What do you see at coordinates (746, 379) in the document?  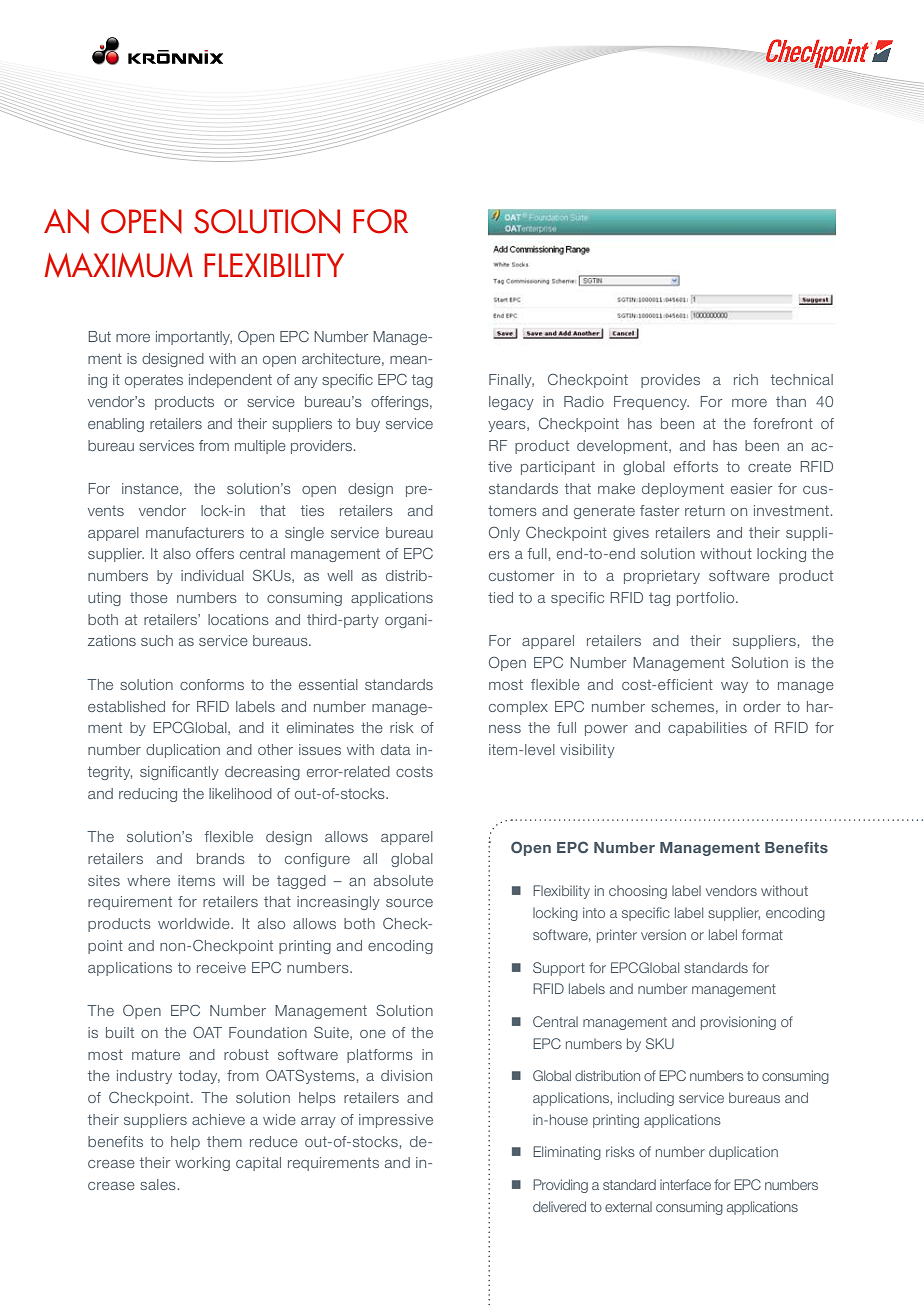 I see `rich` at bounding box center [746, 379].
